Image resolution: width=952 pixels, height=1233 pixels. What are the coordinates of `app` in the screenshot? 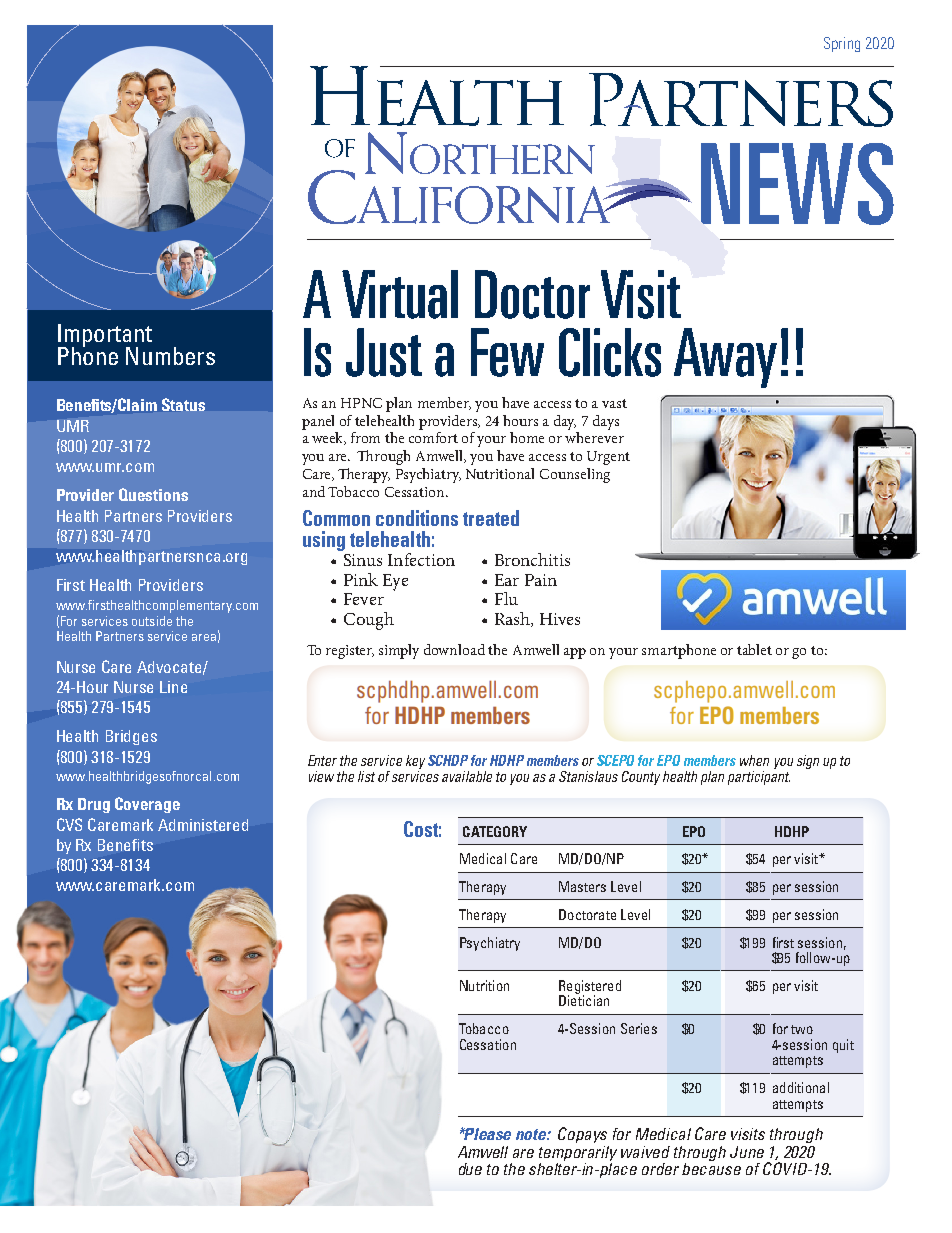 It's located at (575, 653).
